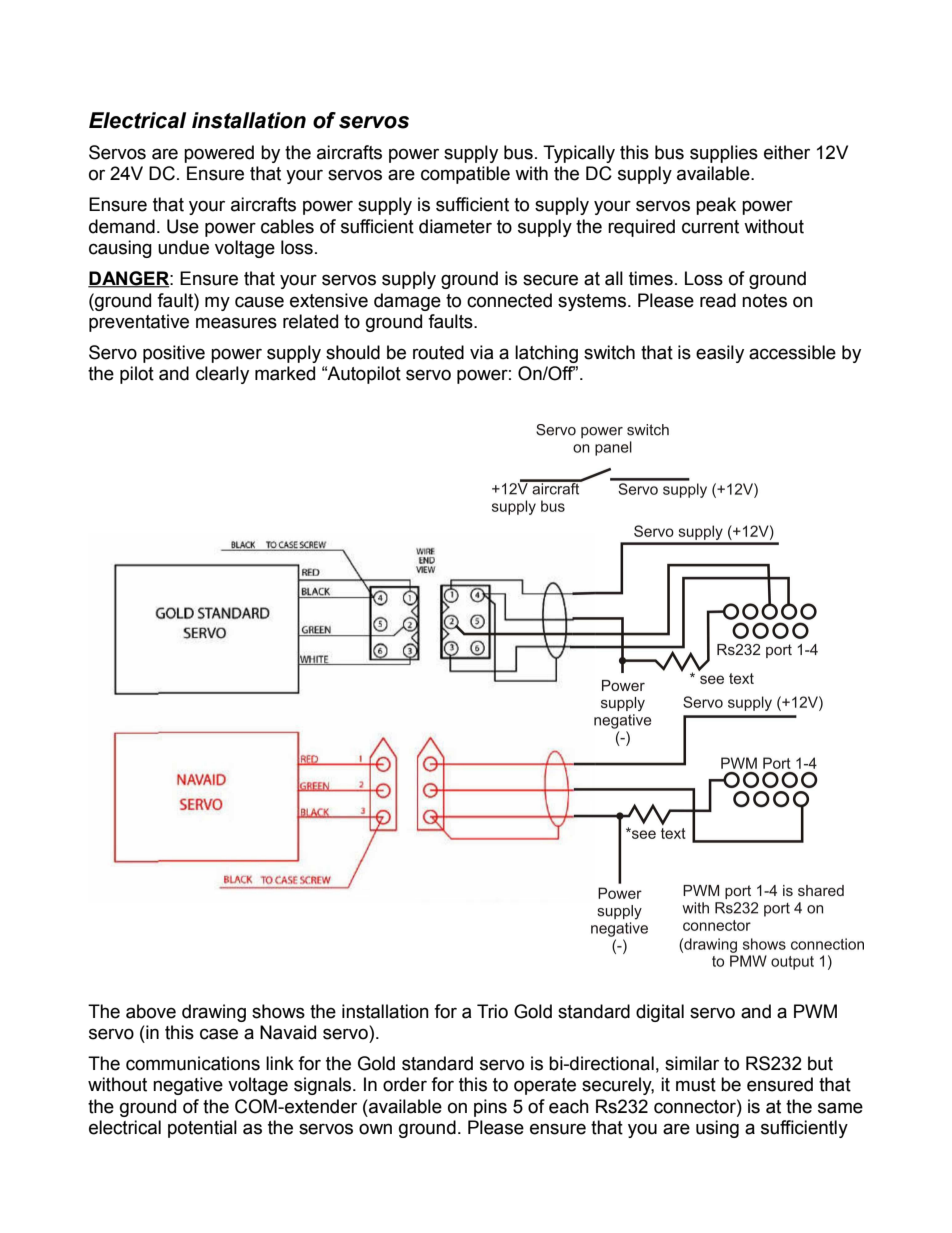  Describe the element at coordinates (188, 1086) in the document. I see `negative` at that location.
